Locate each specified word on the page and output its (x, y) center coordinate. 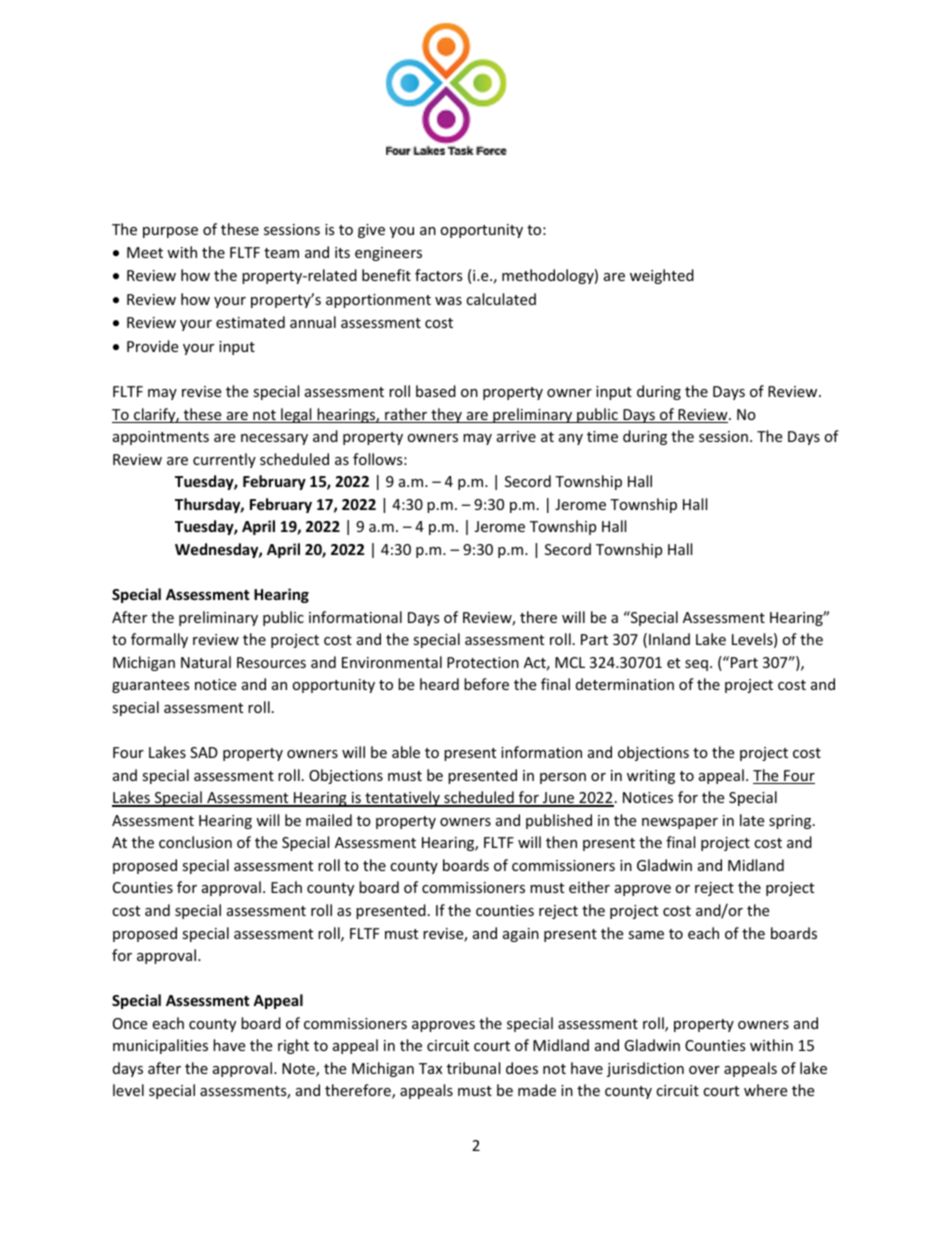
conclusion (195, 842)
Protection (483, 662)
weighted (662, 276)
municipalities (160, 1046)
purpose (170, 232)
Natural (206, 662)
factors (439, 275)
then (561, 842)
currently (224, 460)
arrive (516, 436)
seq (696, 665)
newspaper (680, 823)
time (602, 436)
